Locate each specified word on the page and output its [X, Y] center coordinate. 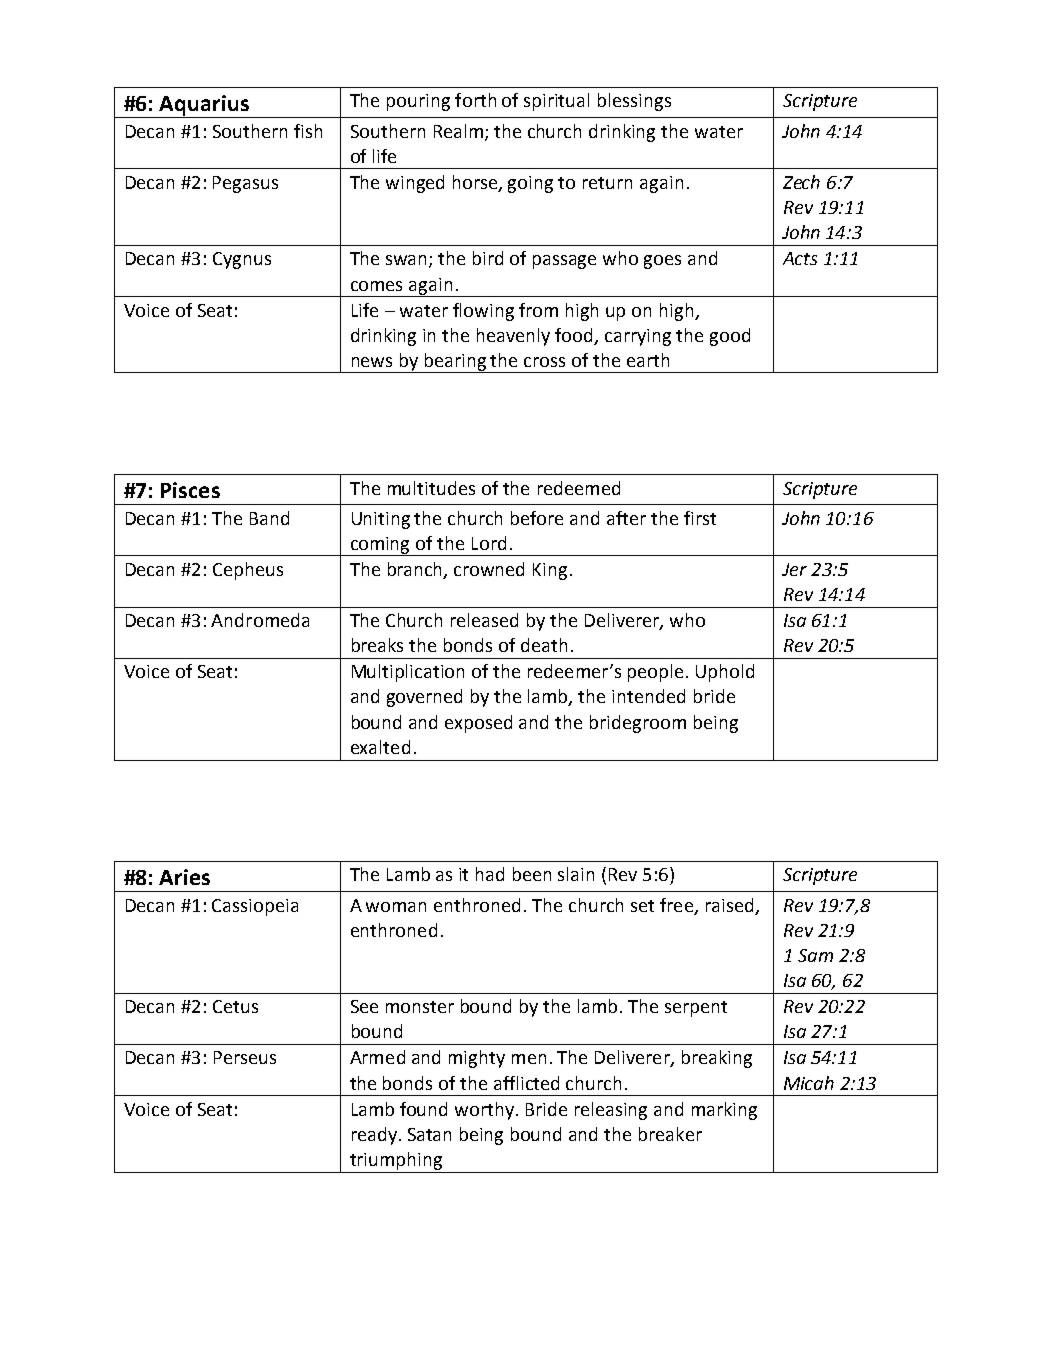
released [484, 620]
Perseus [245, 1057]
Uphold [725, 673]
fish [308, 131]
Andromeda [260, 620]
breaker [670, 1134]
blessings [634, 102]
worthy [486, 1111]
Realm [458, 131]
